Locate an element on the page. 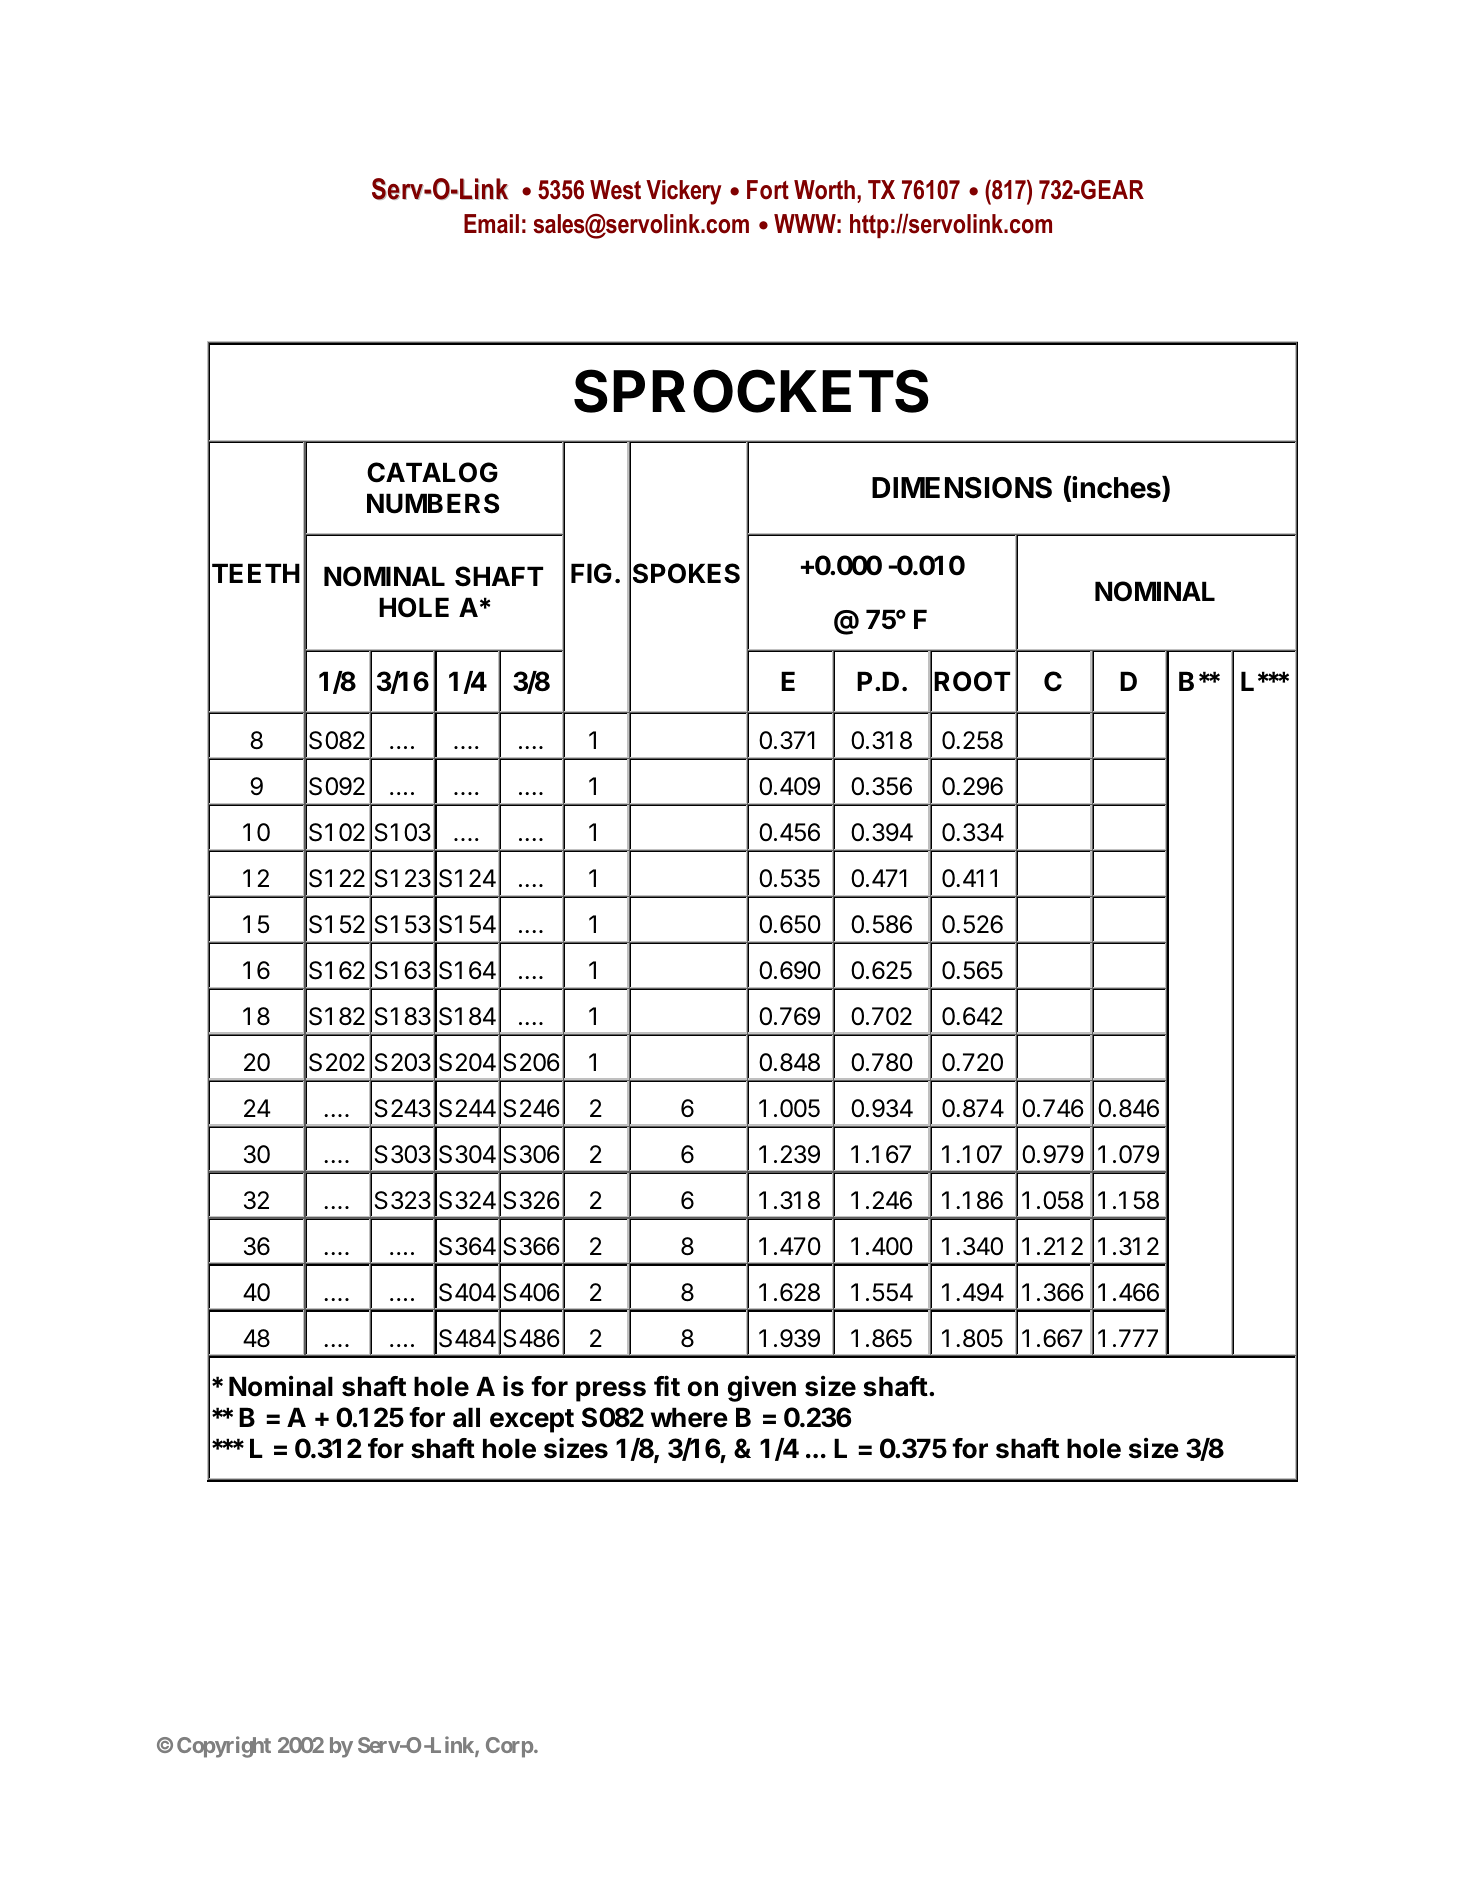 The height and width of the document is (1895, 1465). NUMBERS is located at coordinates (433, 503).
